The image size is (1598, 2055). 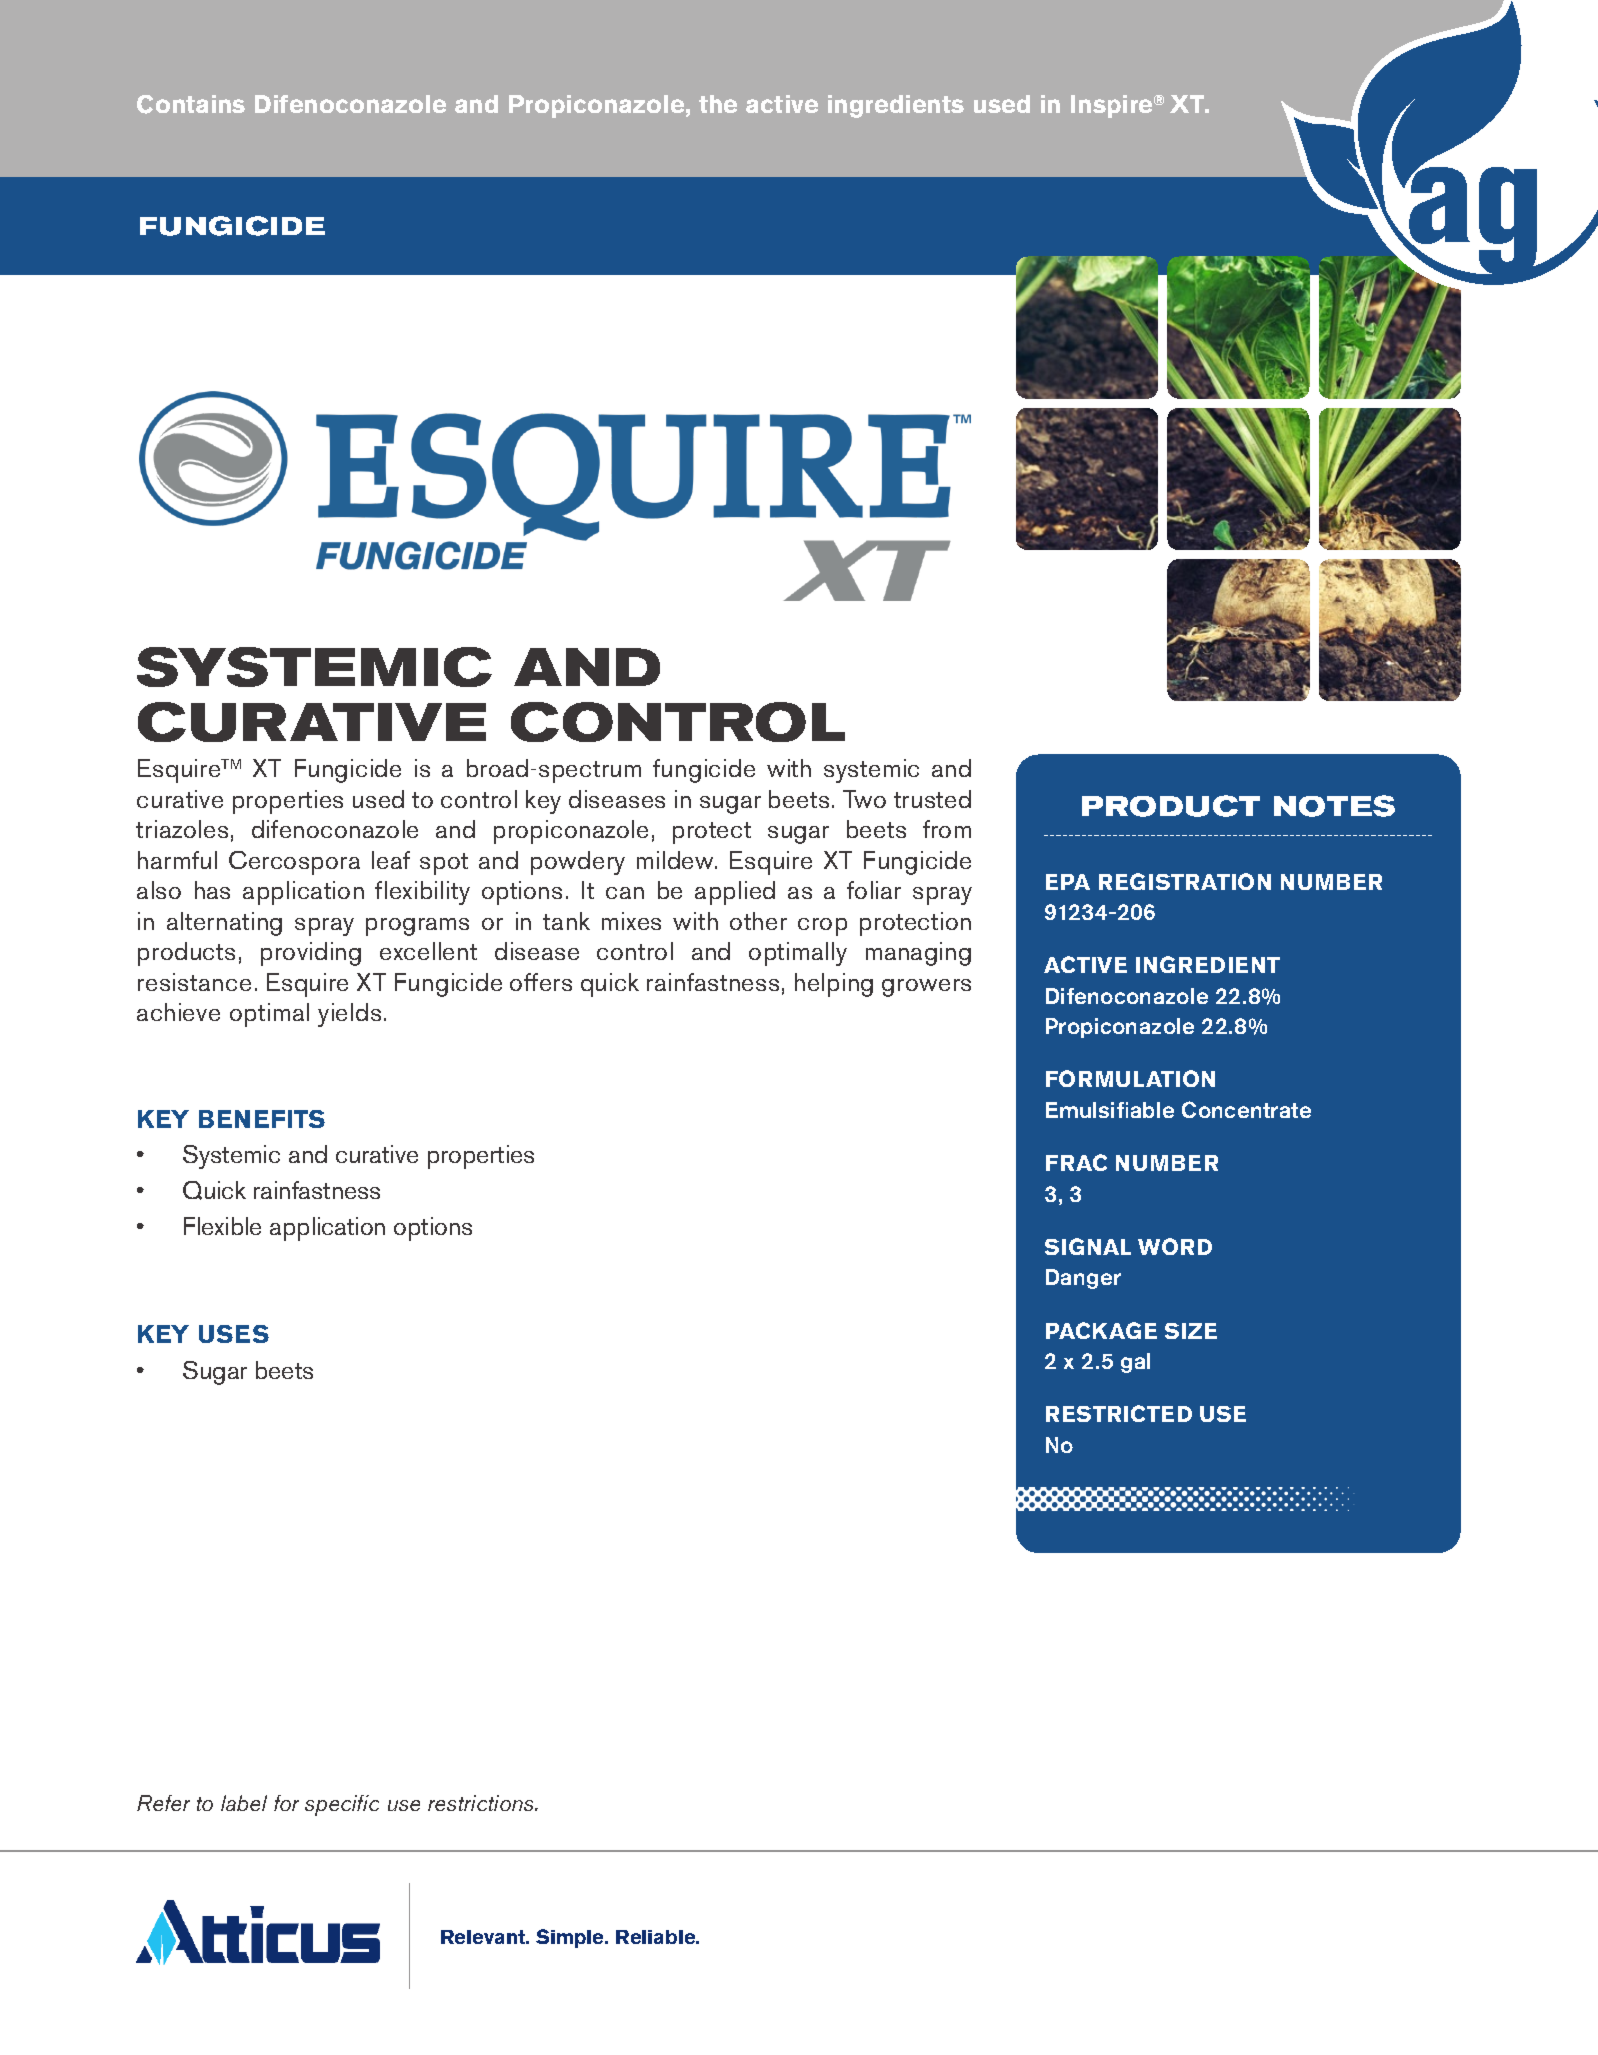 I want to click on leaf, so click(x=391, y=860).
